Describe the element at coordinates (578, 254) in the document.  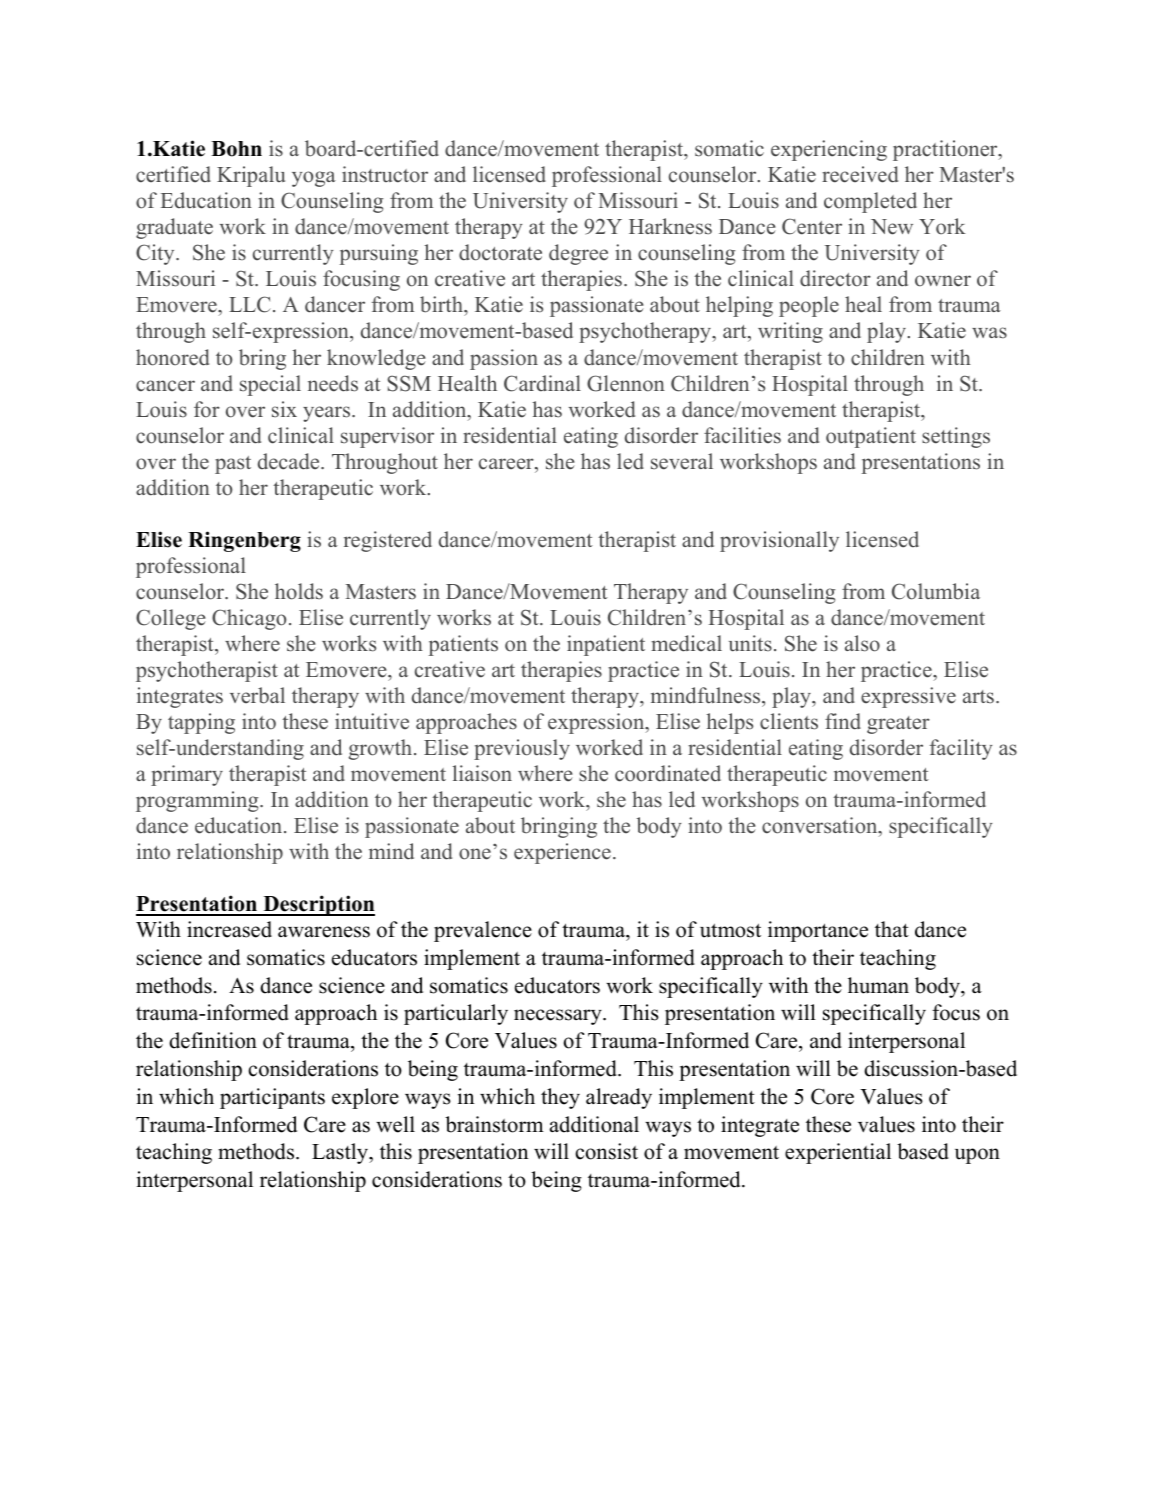
I see `degree` at that location.
